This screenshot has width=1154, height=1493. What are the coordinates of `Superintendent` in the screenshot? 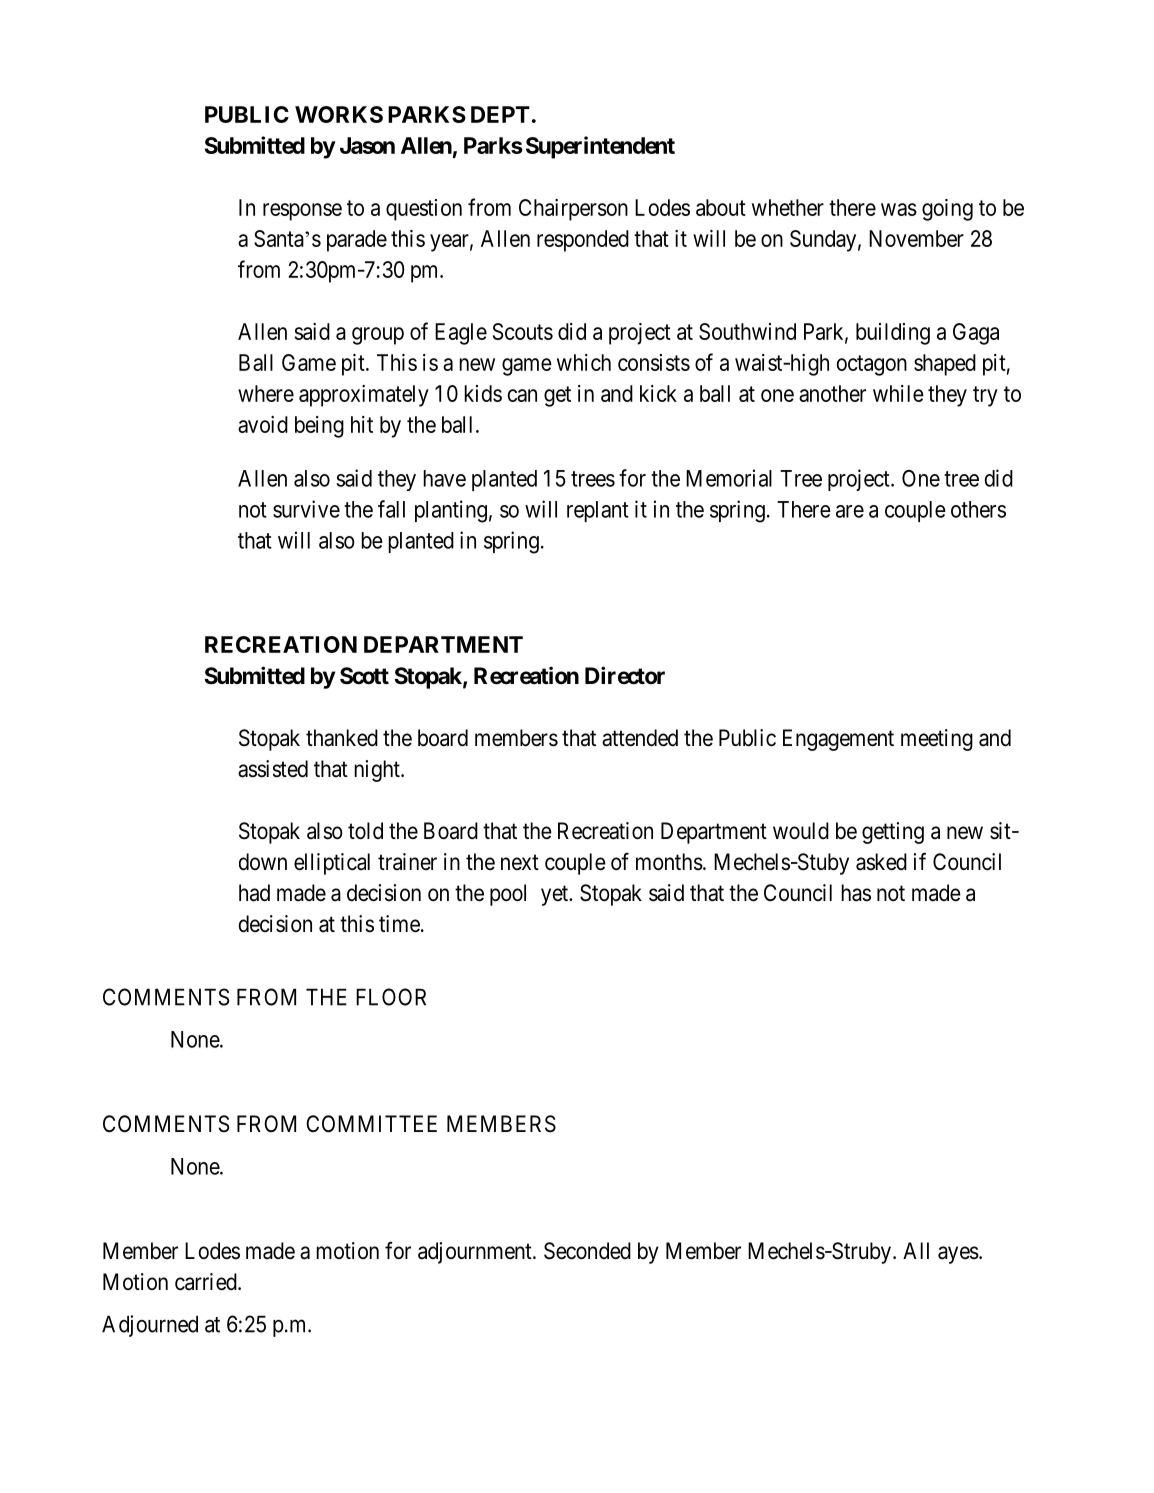 It's located at (600, 147).
